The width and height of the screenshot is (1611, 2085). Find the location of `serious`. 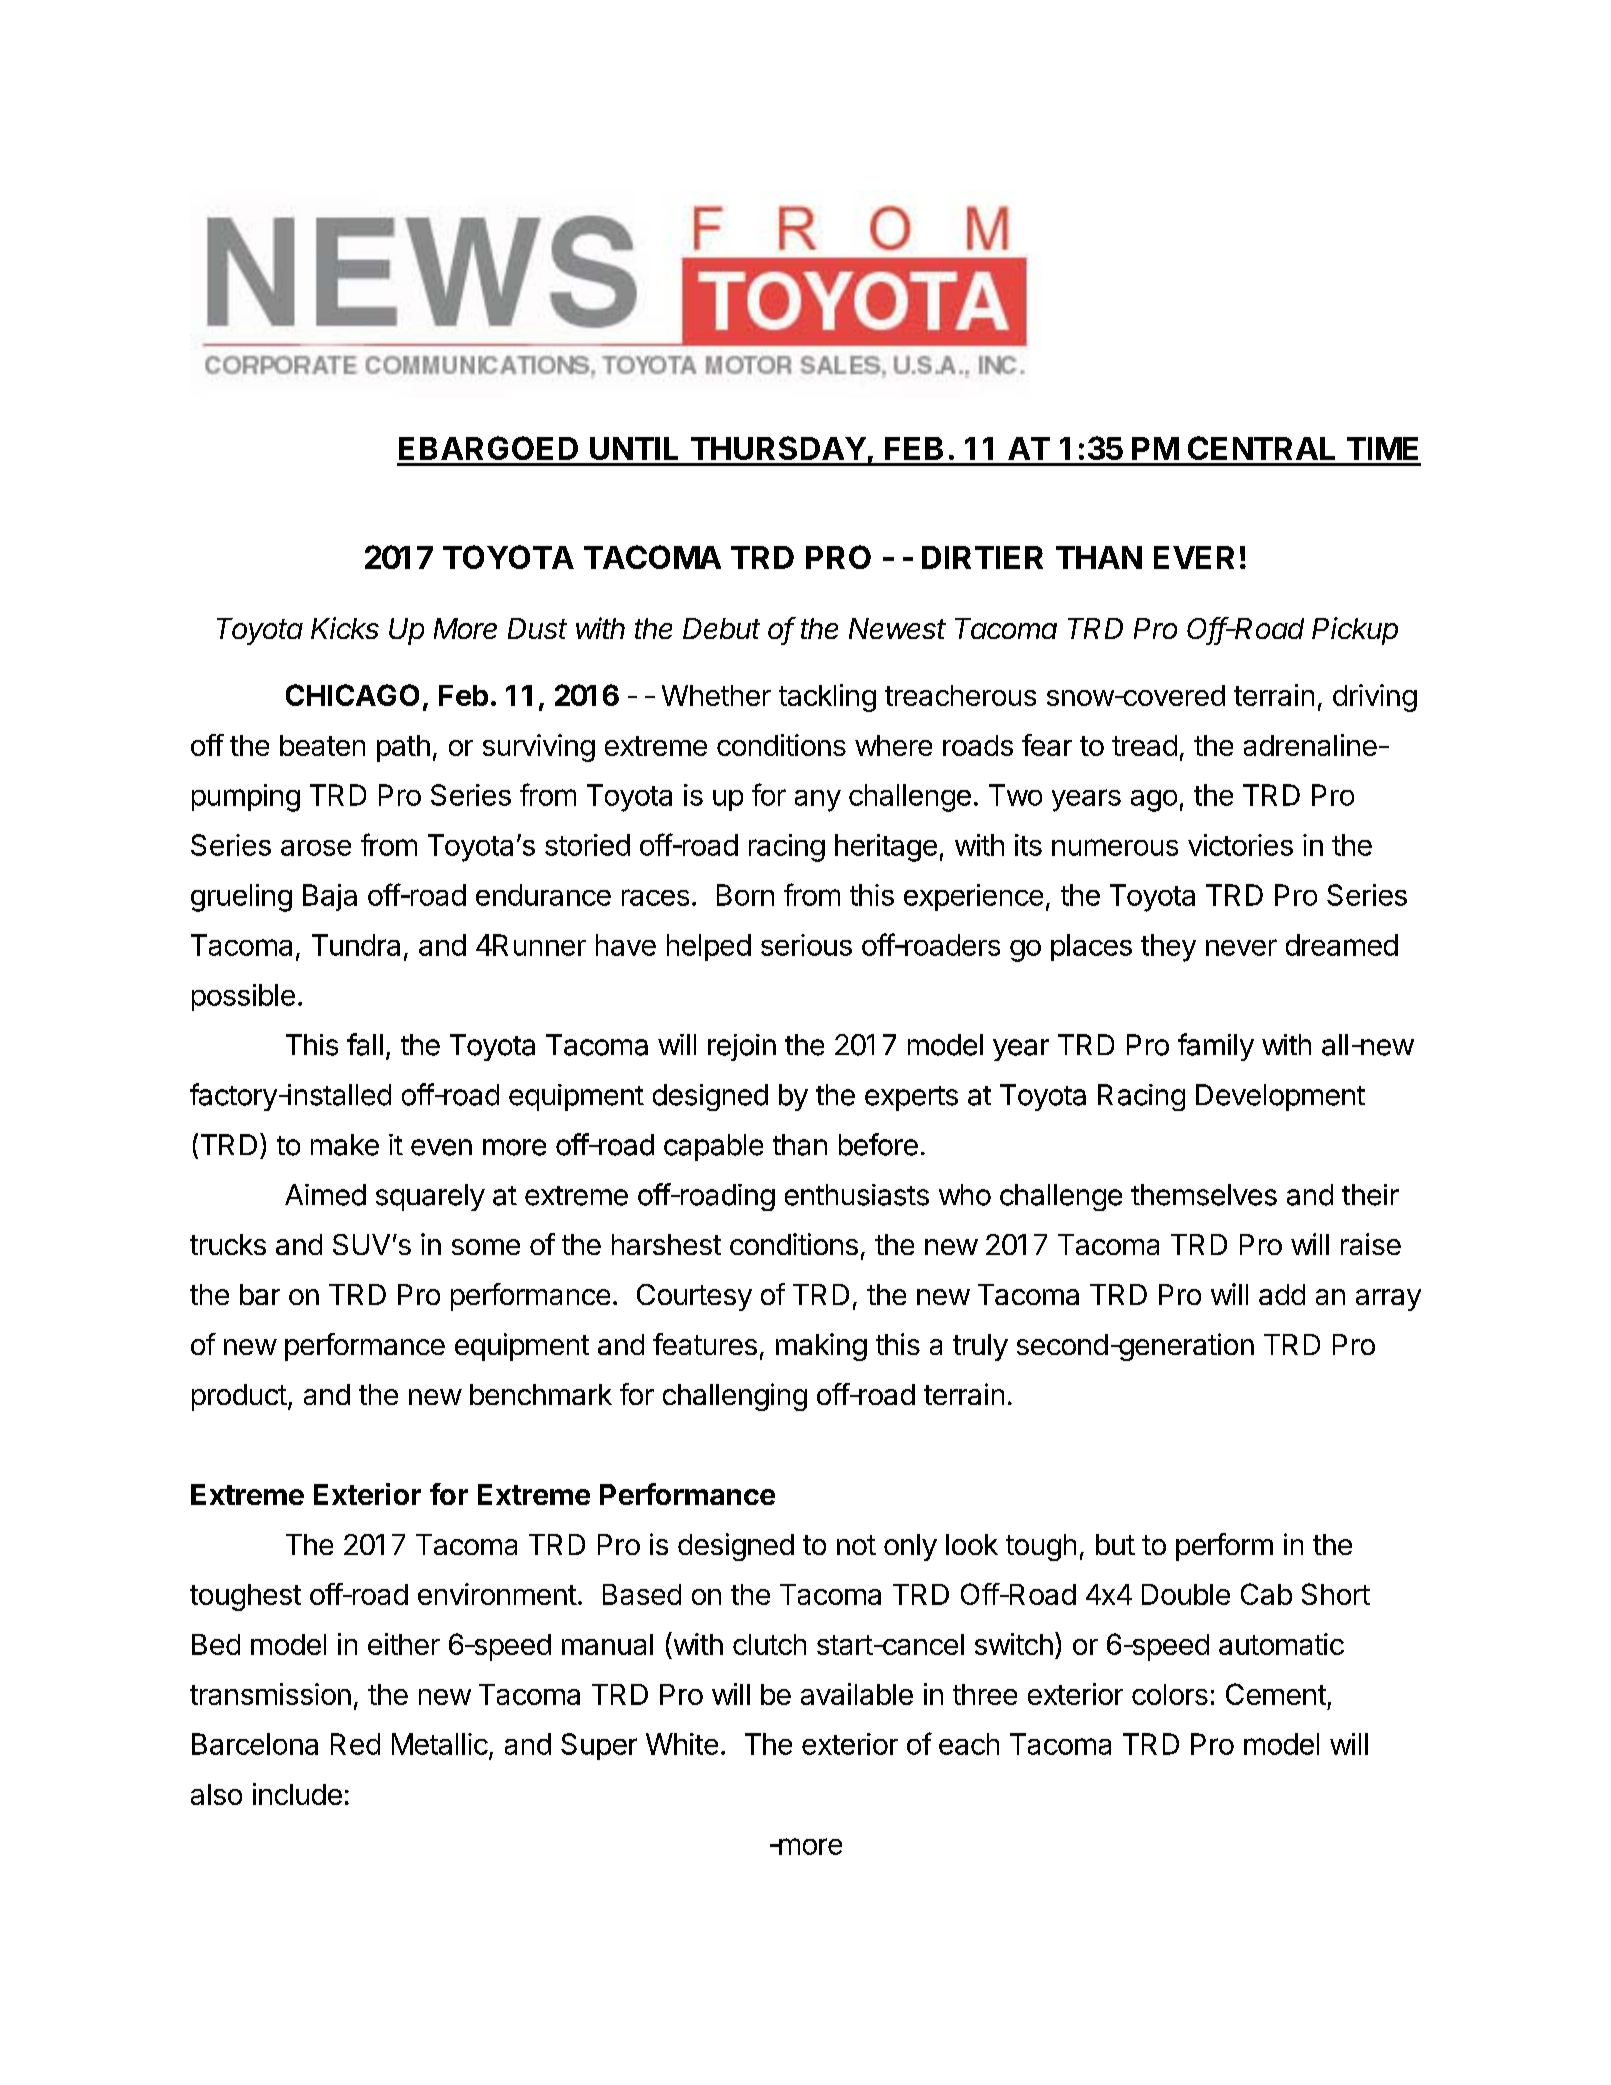

serious is located at coordinates (806, 945).
